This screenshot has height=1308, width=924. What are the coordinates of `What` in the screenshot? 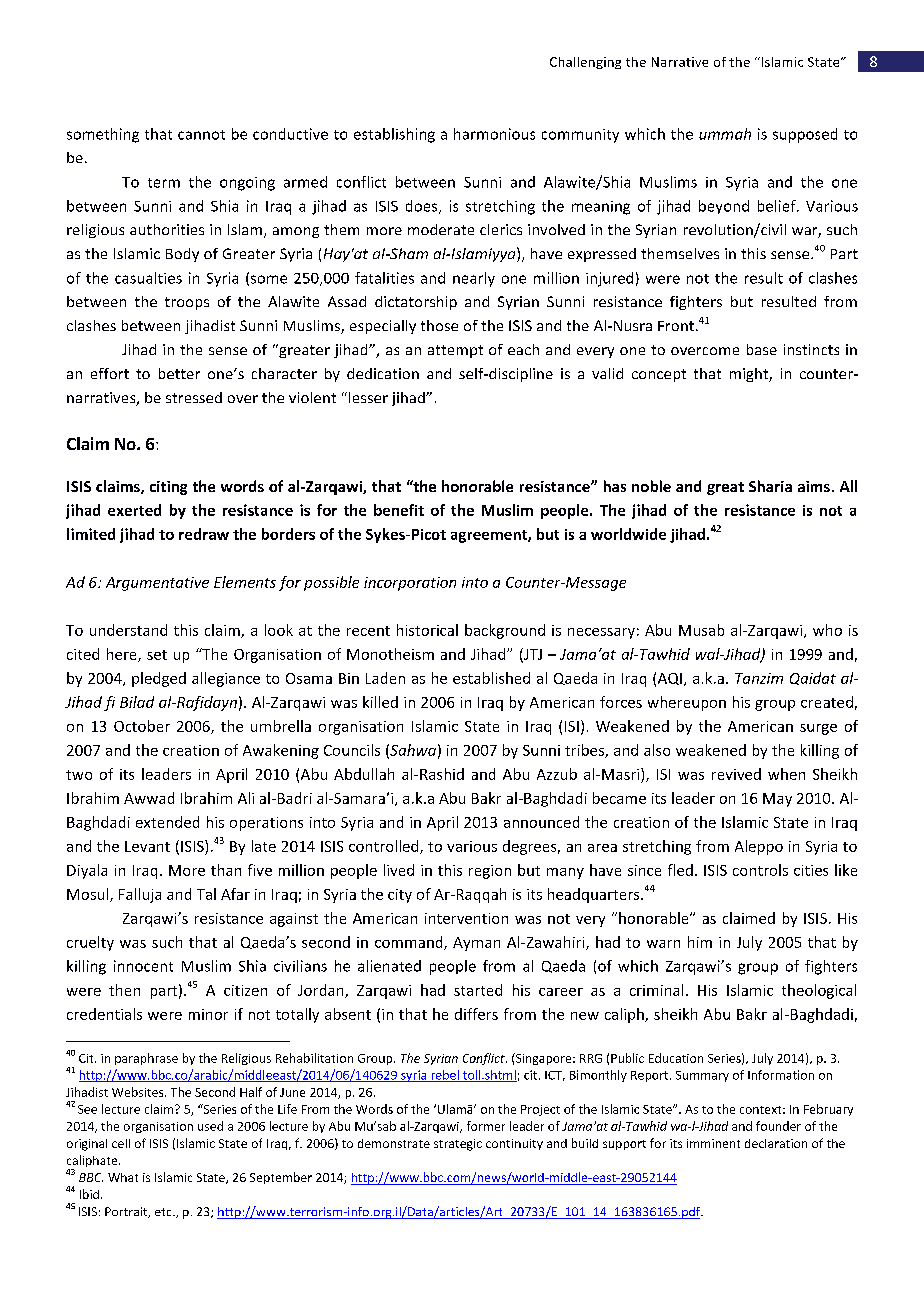 It's located at (123, 1177).
